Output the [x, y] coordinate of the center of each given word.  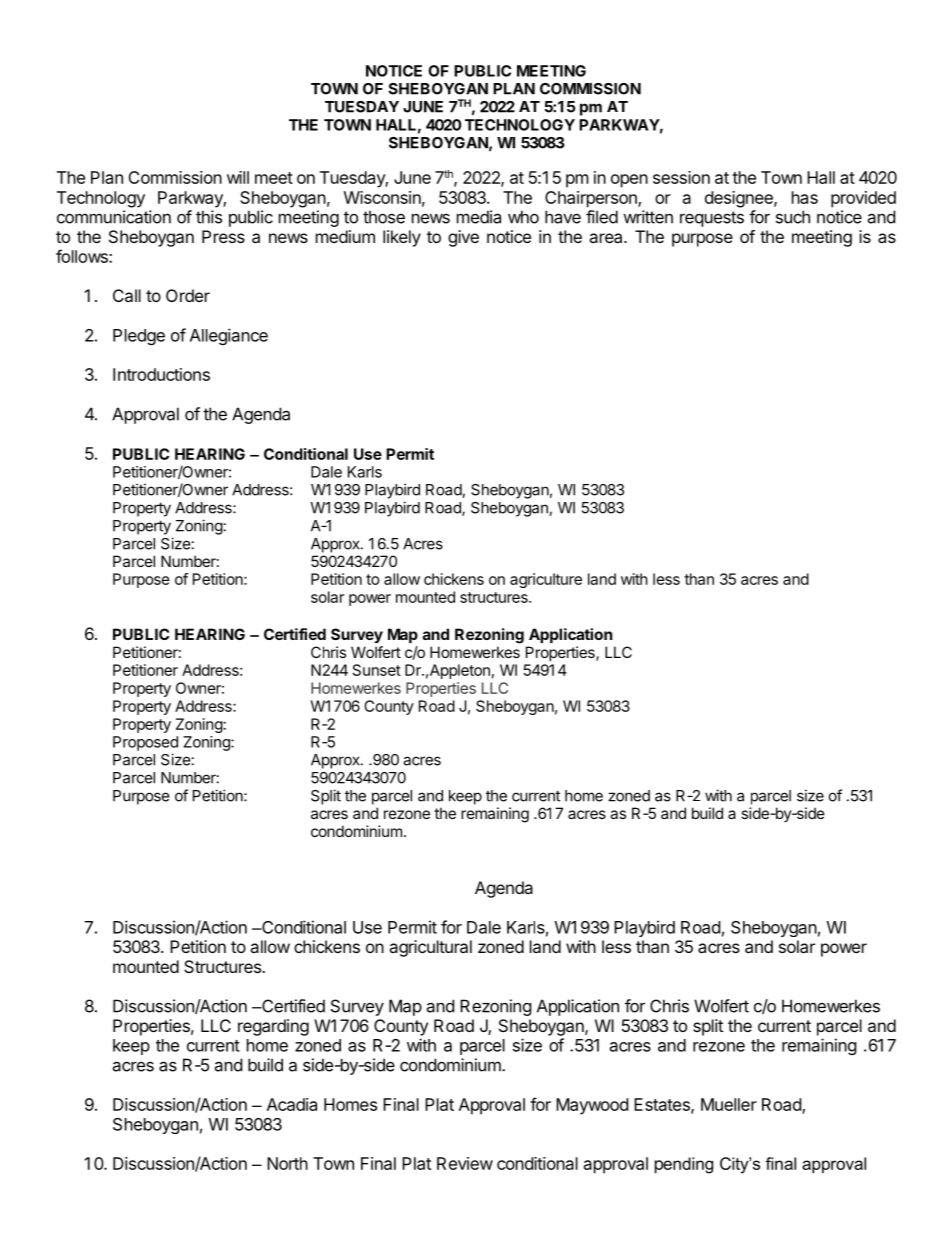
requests [712, 219]
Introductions [161, 374]
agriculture [546, 580]
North [287, 1163]
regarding [273, 1027]
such [793, 217]
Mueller [729, 1104]
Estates [663, 1105]
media [479, 217]
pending [684, 1165]
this [209, 217]
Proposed [145, 743]
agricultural [430, 948]
